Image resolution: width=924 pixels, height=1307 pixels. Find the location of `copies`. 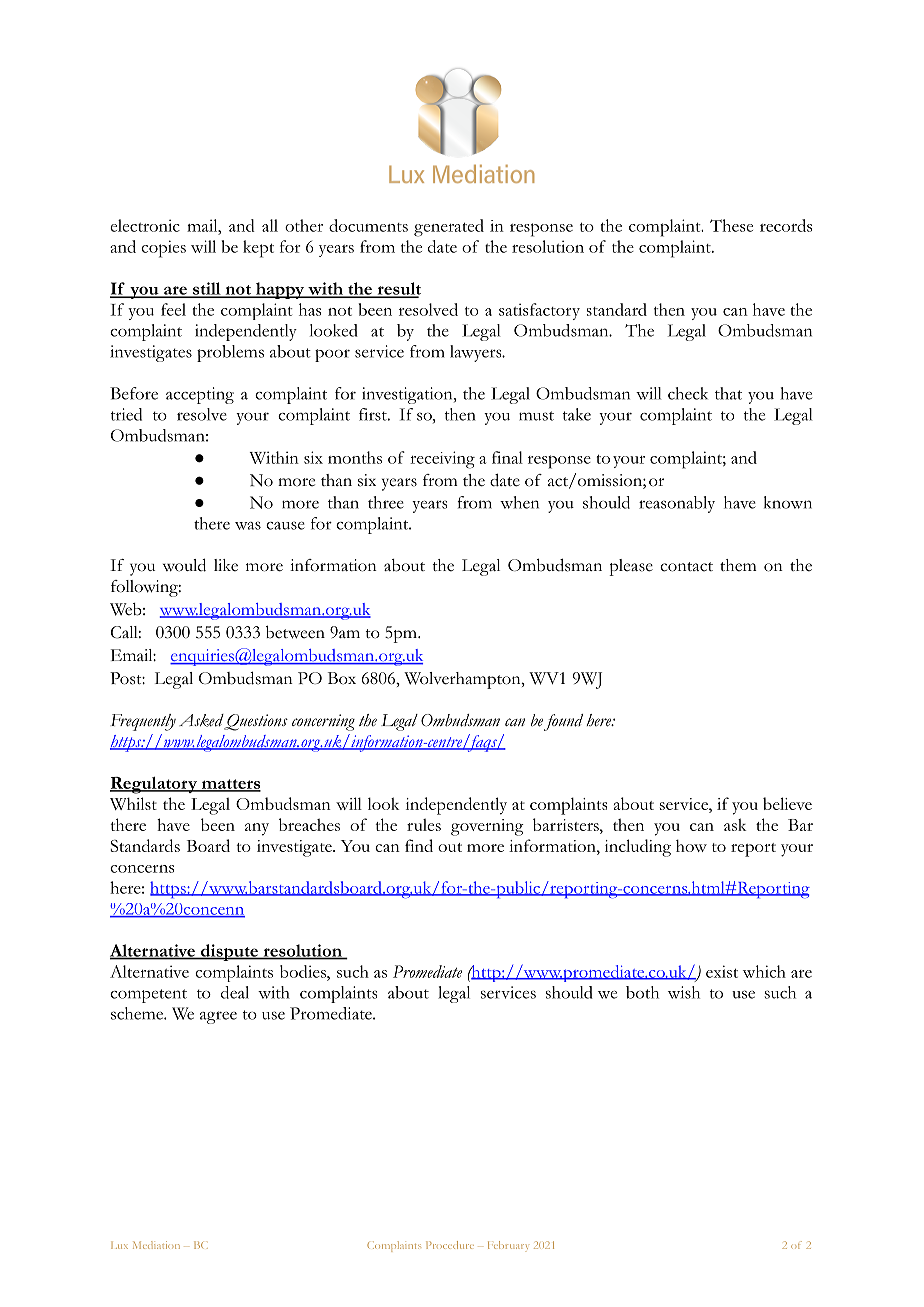

copies is located at coordinates (163, 249).
